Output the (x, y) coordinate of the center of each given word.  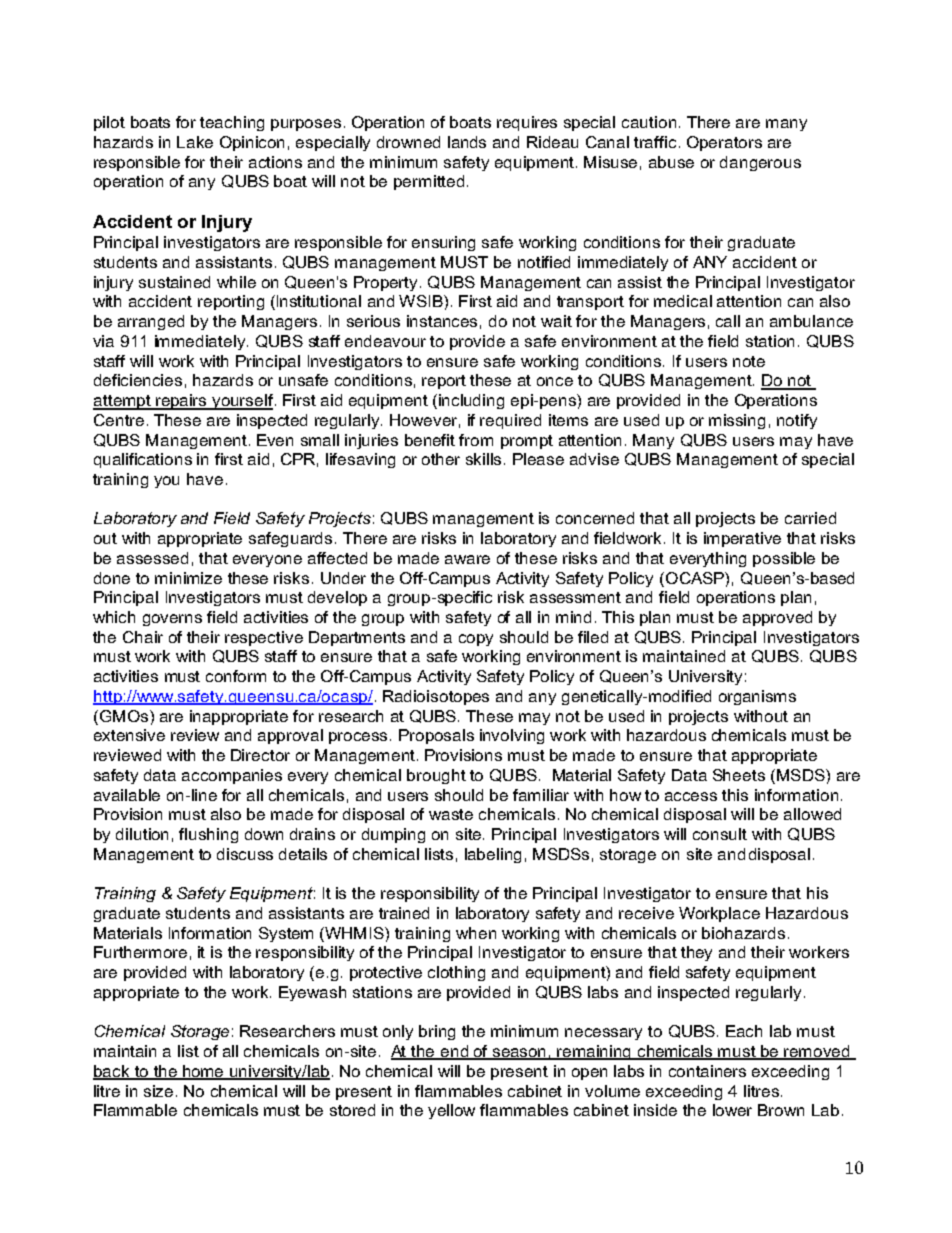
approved (777, 618)
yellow (451, 1111)
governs (172, 620)
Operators (724, 143)
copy (476, 640)
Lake (195, 142)
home (204, 1072)
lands (467, 142)
